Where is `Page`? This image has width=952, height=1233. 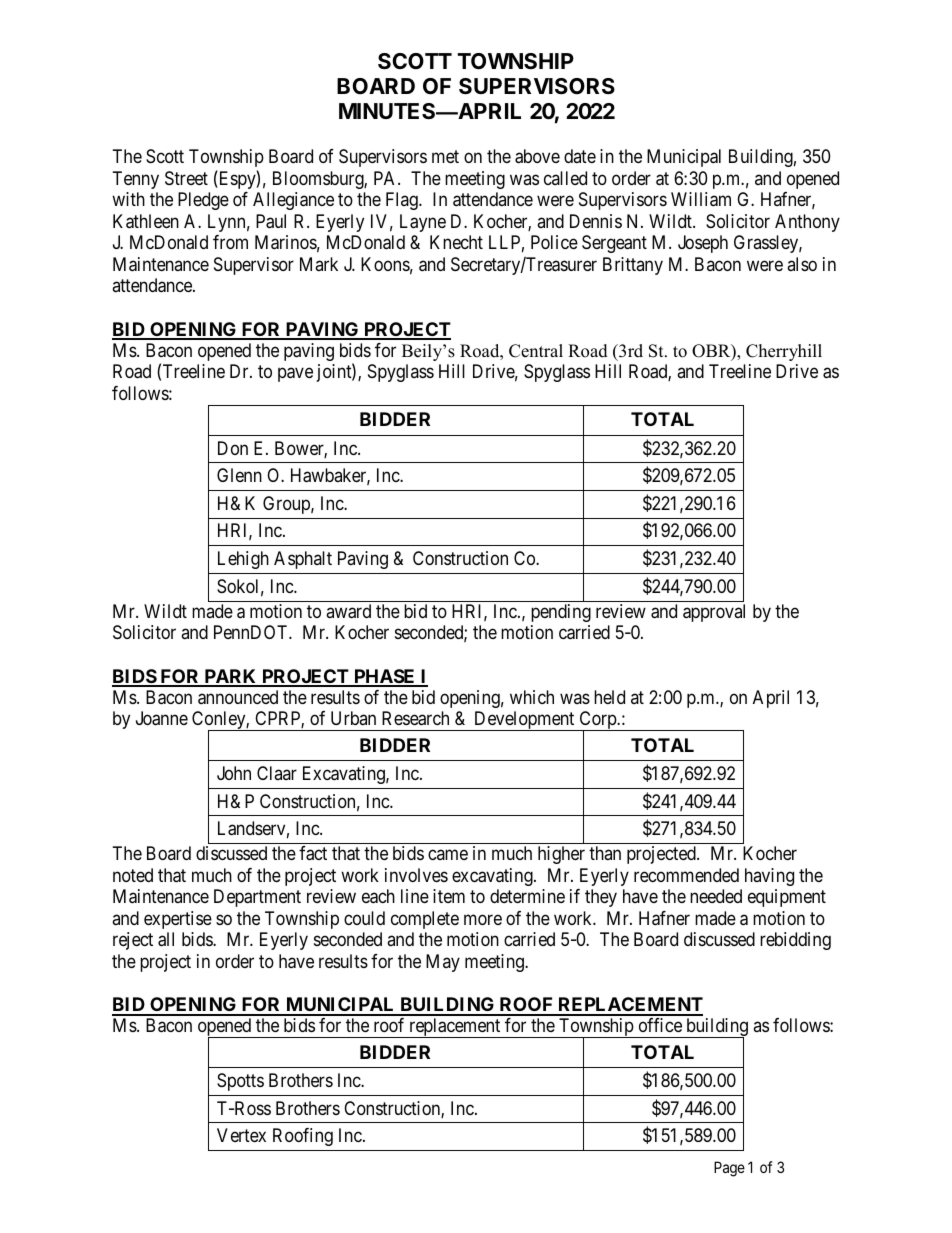 Page is located at coordinates (729, 1169).
